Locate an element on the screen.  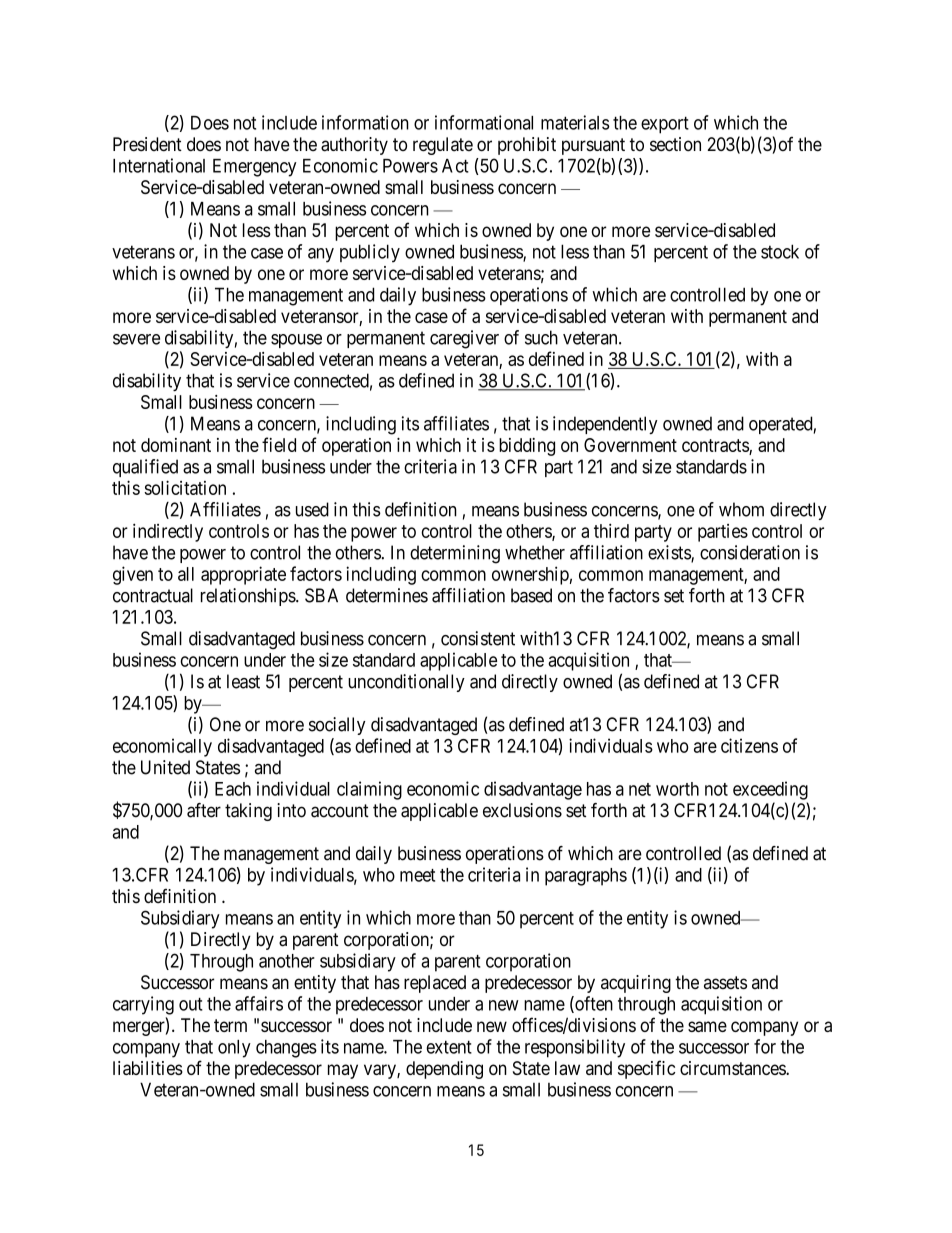
Emergency is located at coordinates (254, 168).
